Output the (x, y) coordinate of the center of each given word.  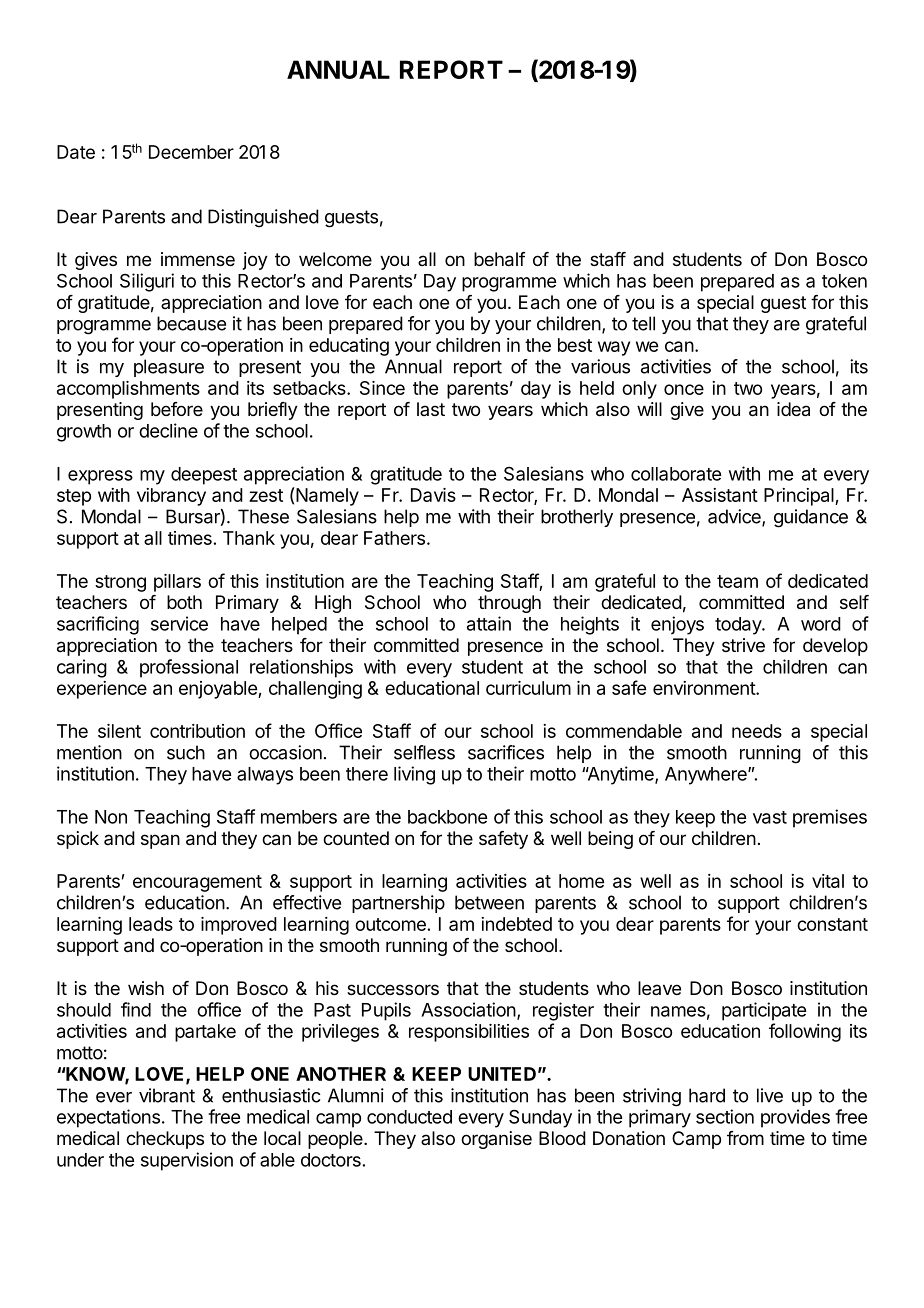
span (160, 841)
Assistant (720, 495)
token (844, 281)
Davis (433, 495)
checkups (165, 1140)
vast (770, 817)
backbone (447, 817)
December (191, 152)
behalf (500, 259)
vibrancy (171, 497)
